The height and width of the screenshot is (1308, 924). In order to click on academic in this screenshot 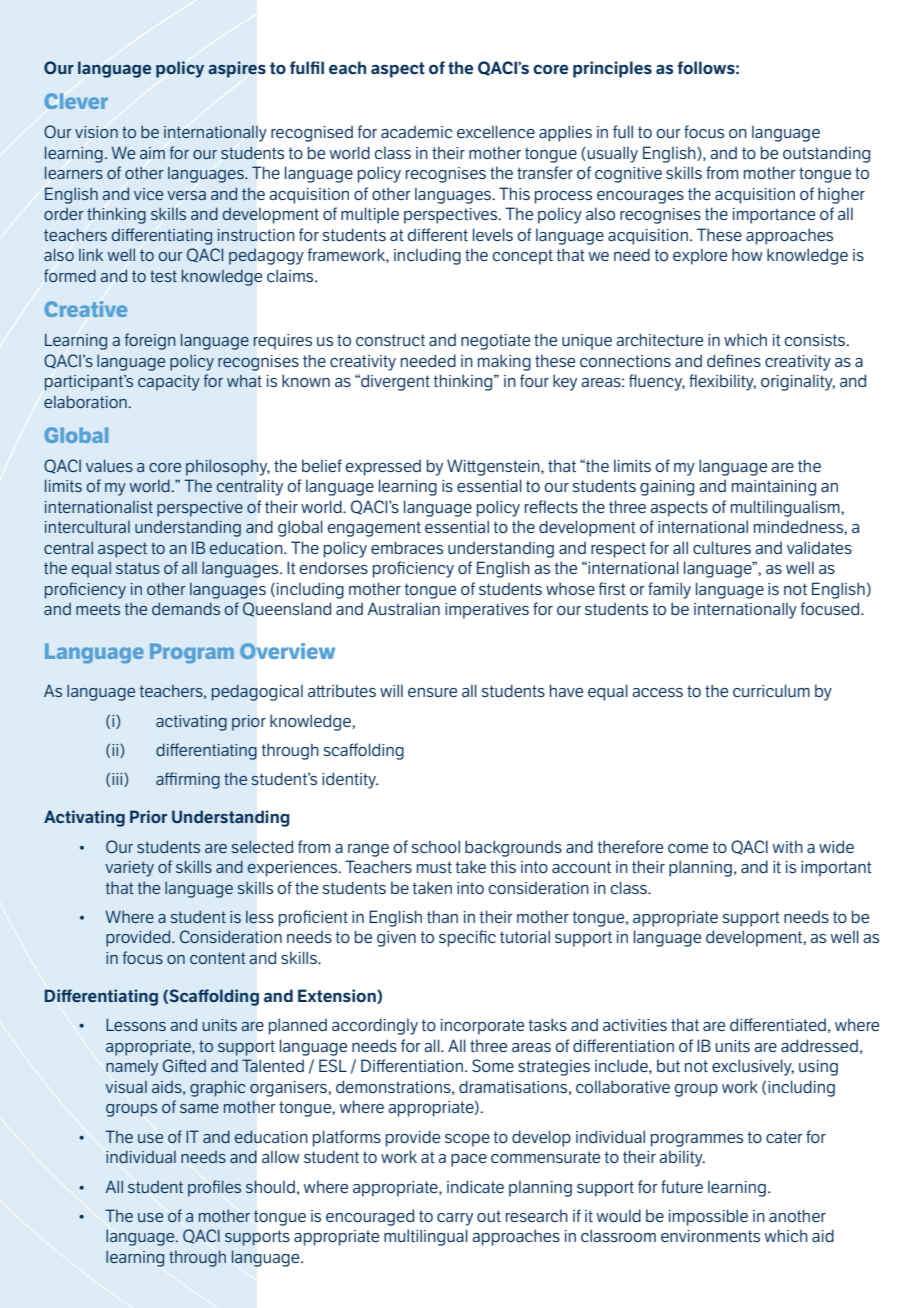, I will do `click(417, 132)`.
